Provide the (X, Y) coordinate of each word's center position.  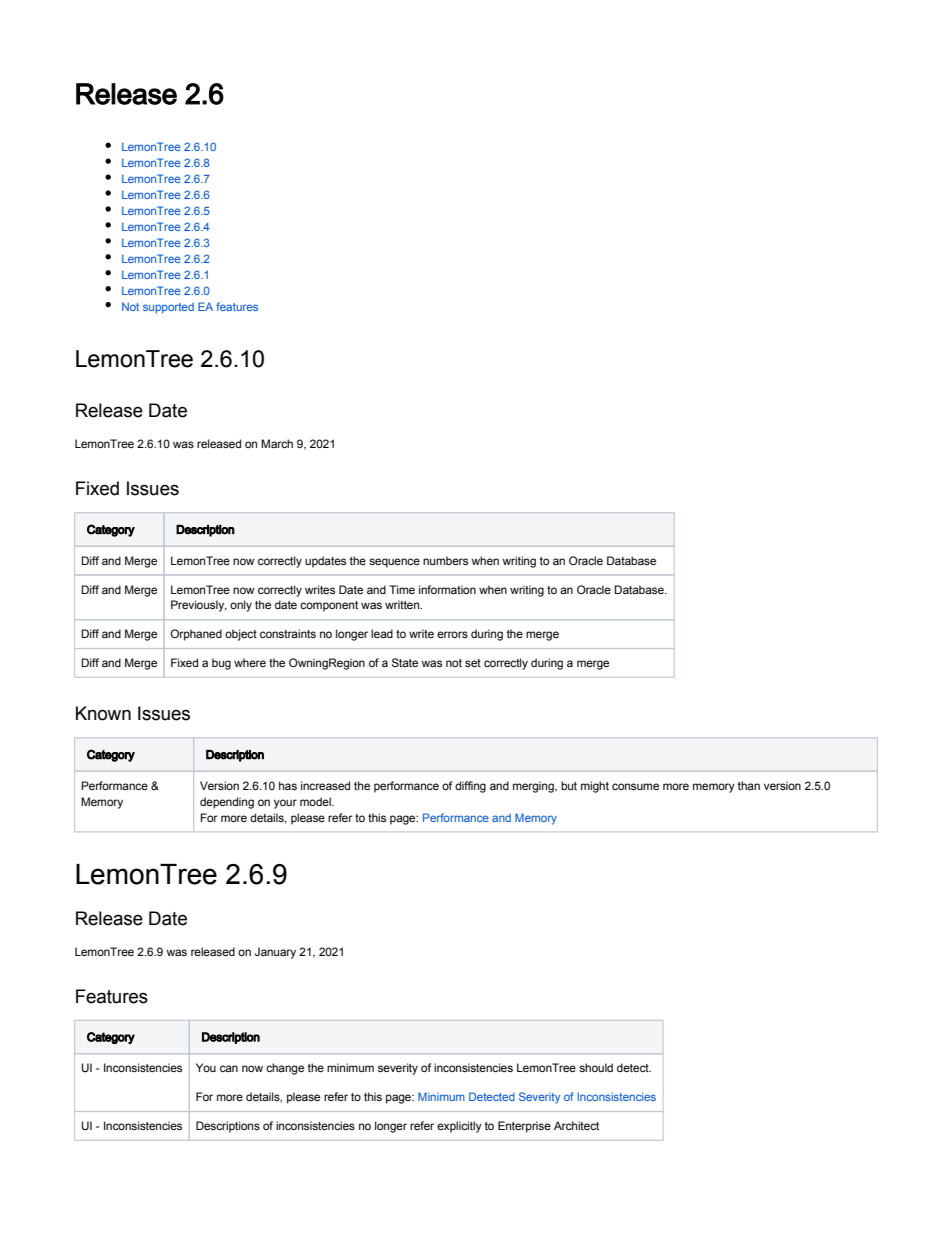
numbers (445, 560)
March (277, 443)
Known (103, 713)
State (405, 662)
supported (168, 308)
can (229, 1068)
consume (635, 786)
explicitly (459, 1127)
